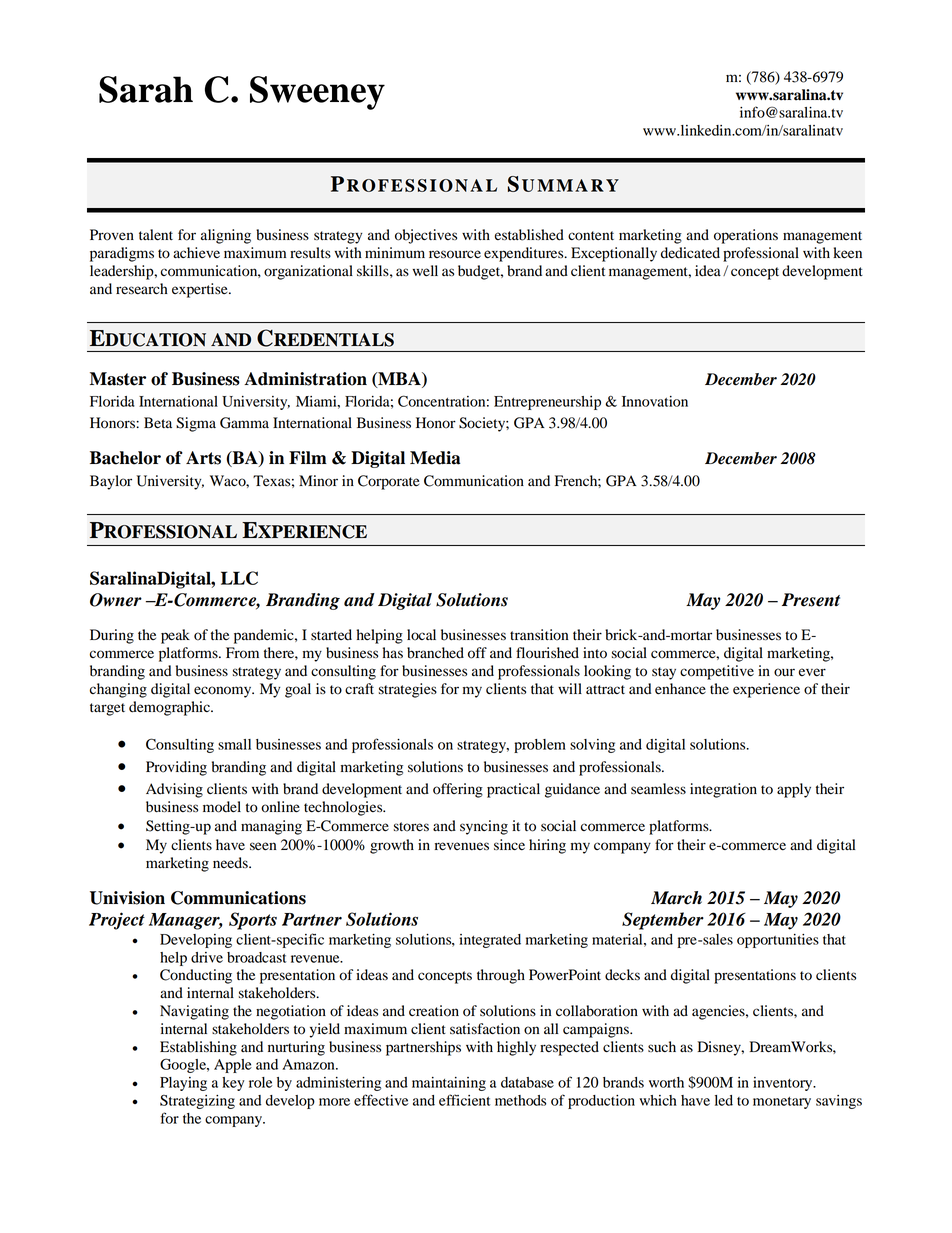 Image resolution: width=952 pixels, height=1233 pixels. I want to click on LLC, so click(239, 578).
